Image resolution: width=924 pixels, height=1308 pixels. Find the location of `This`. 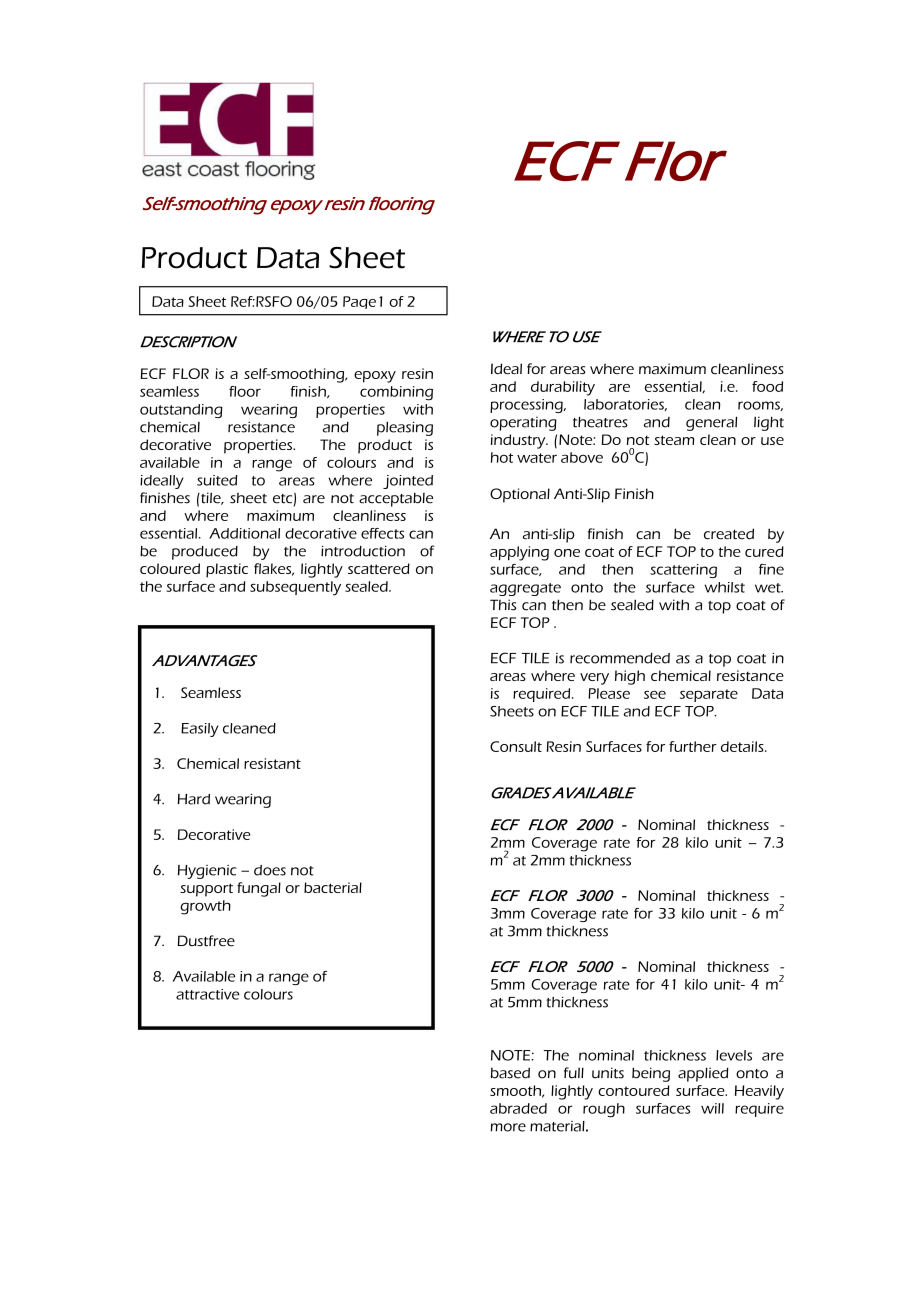

This is located at coordinates (503, 605).
